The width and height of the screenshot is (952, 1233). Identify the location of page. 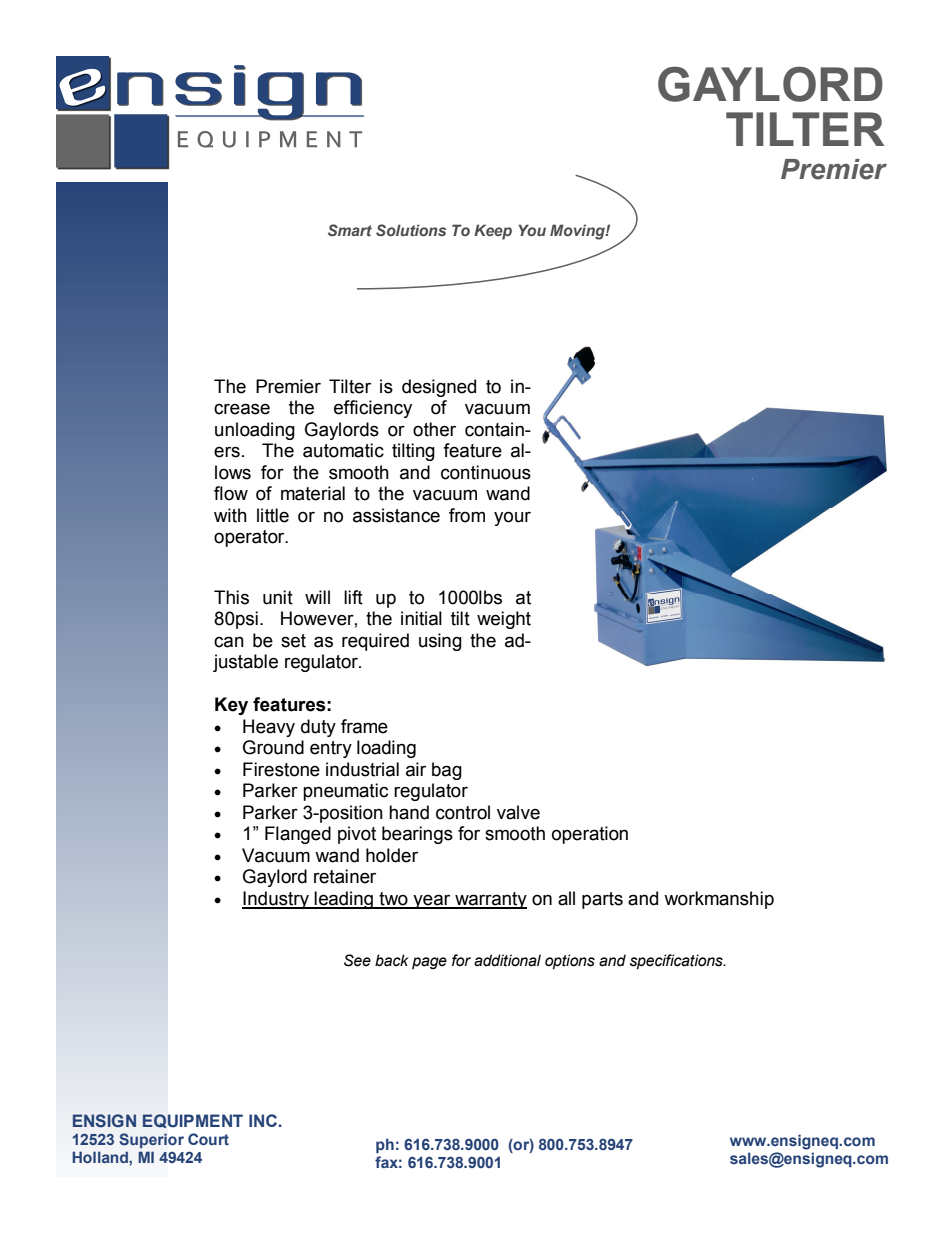
(429, 963).
